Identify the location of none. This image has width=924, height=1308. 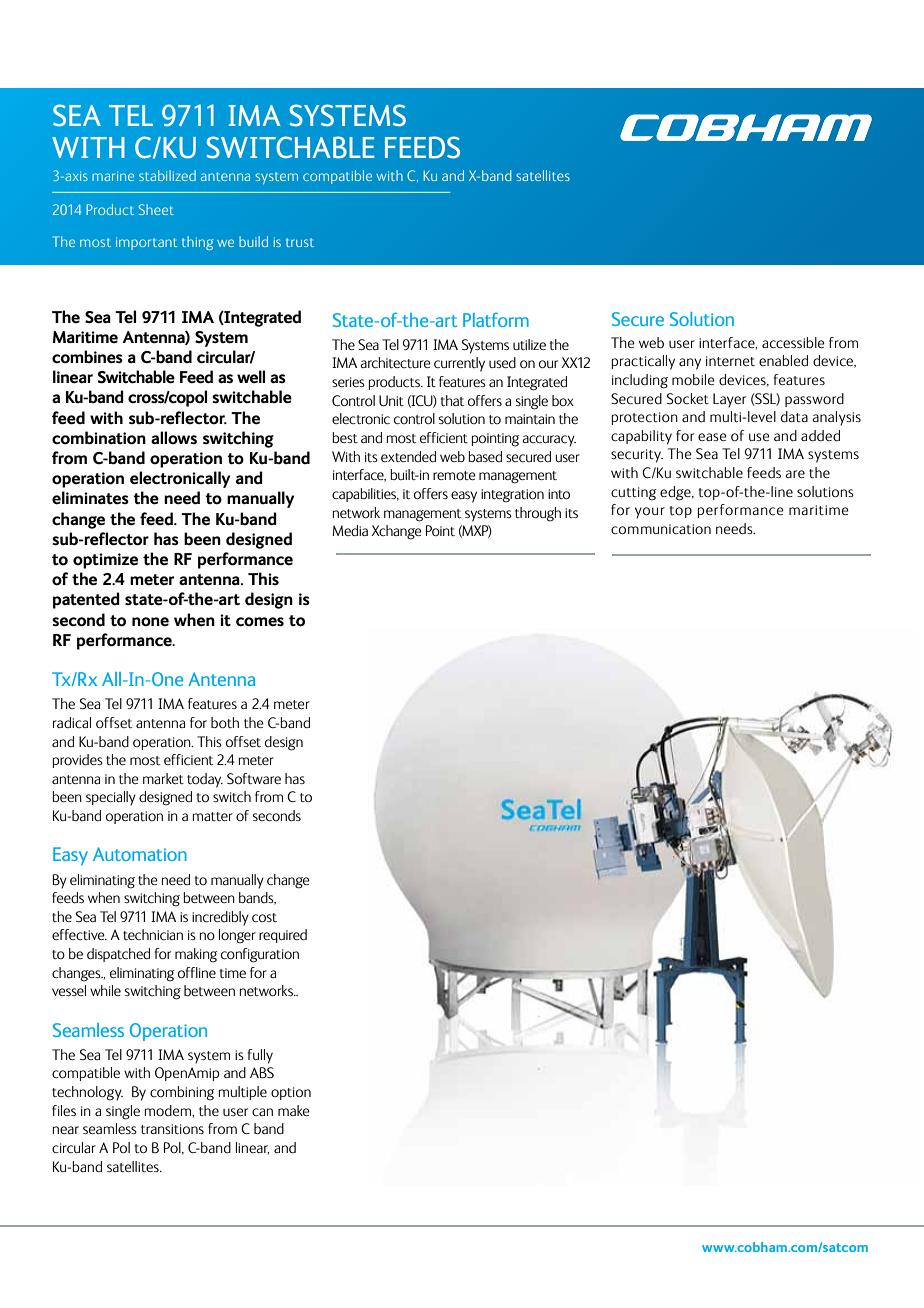
(150, 622).
